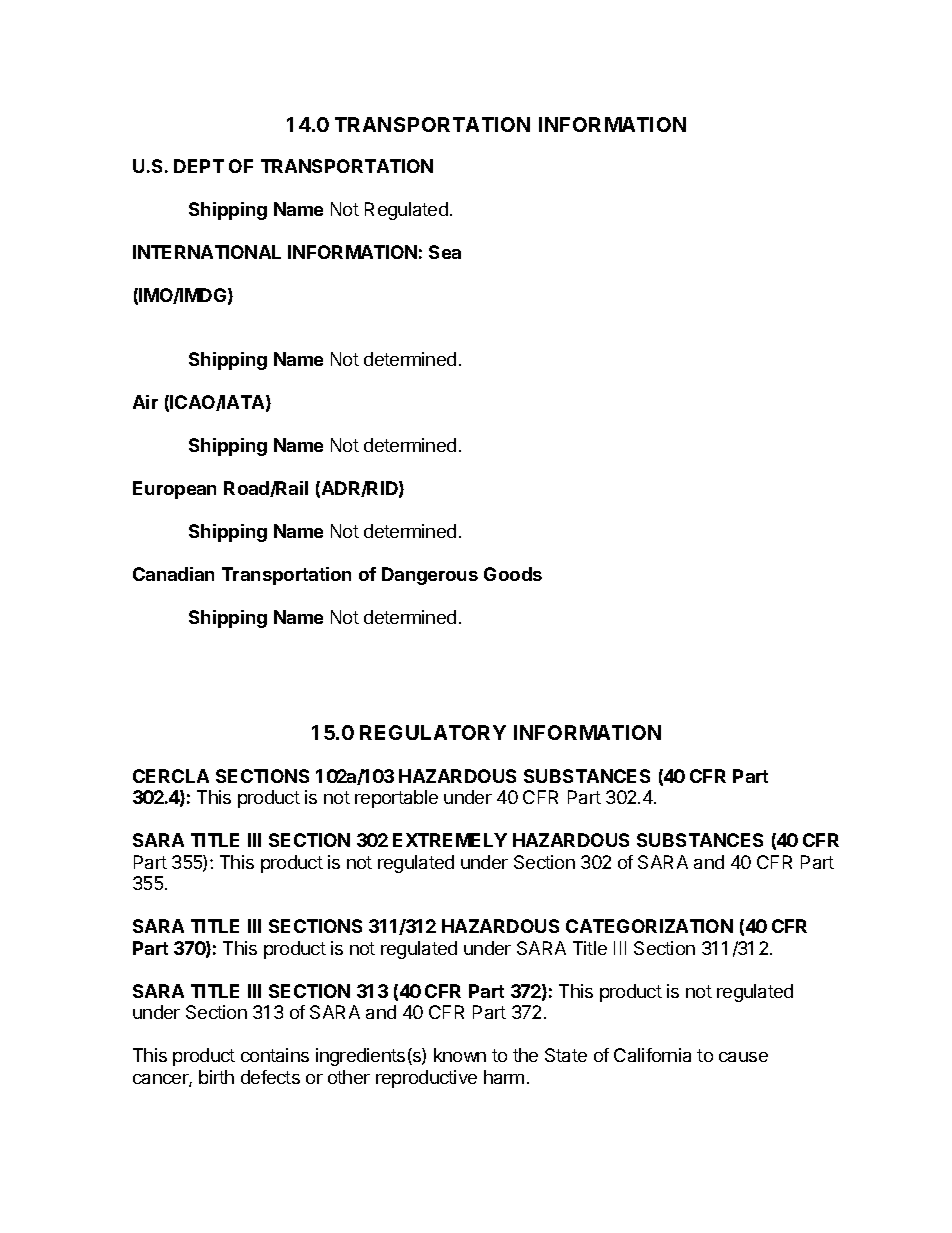 The height and width of the screenshot is (1233, 952). Describe the element at coordinates (445, 252) in the screenshot. I see `Sea` at that location.
